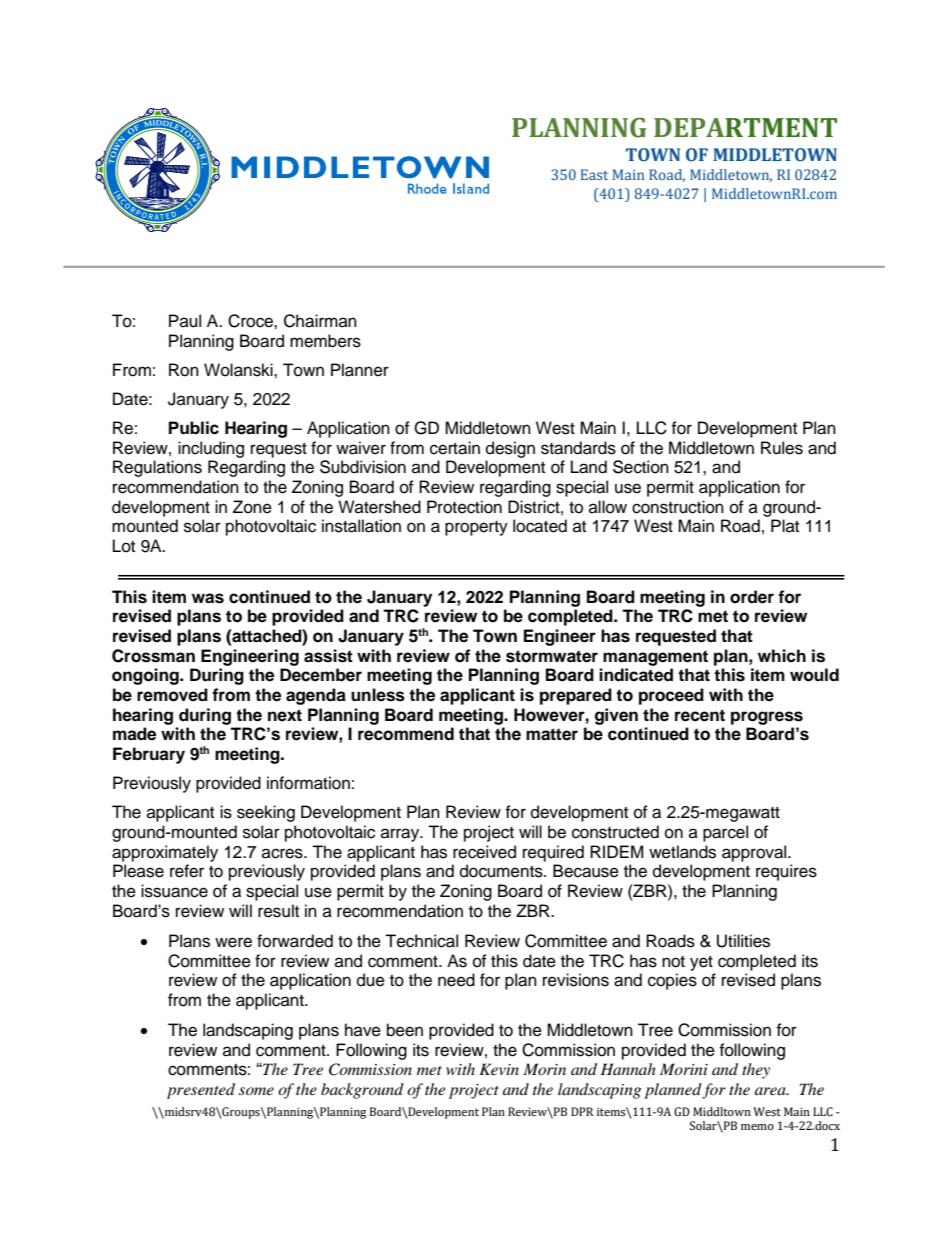 The image size is (952, 1233). Describe the element at coordinates (149, 755) in the document. I see `February` at that location.
